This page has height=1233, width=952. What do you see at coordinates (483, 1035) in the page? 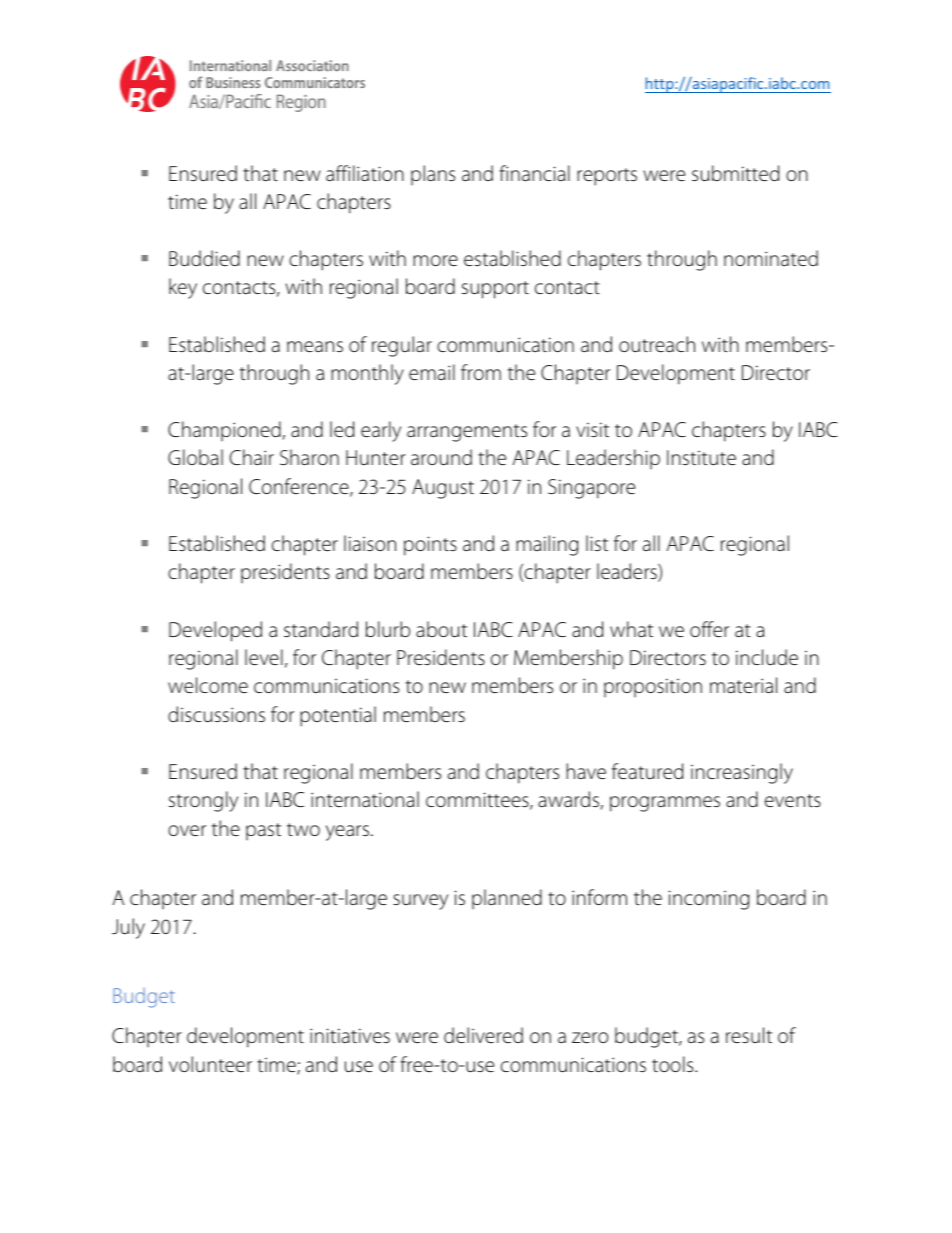
I see `delivered` at bounding box center [483, 1035].
